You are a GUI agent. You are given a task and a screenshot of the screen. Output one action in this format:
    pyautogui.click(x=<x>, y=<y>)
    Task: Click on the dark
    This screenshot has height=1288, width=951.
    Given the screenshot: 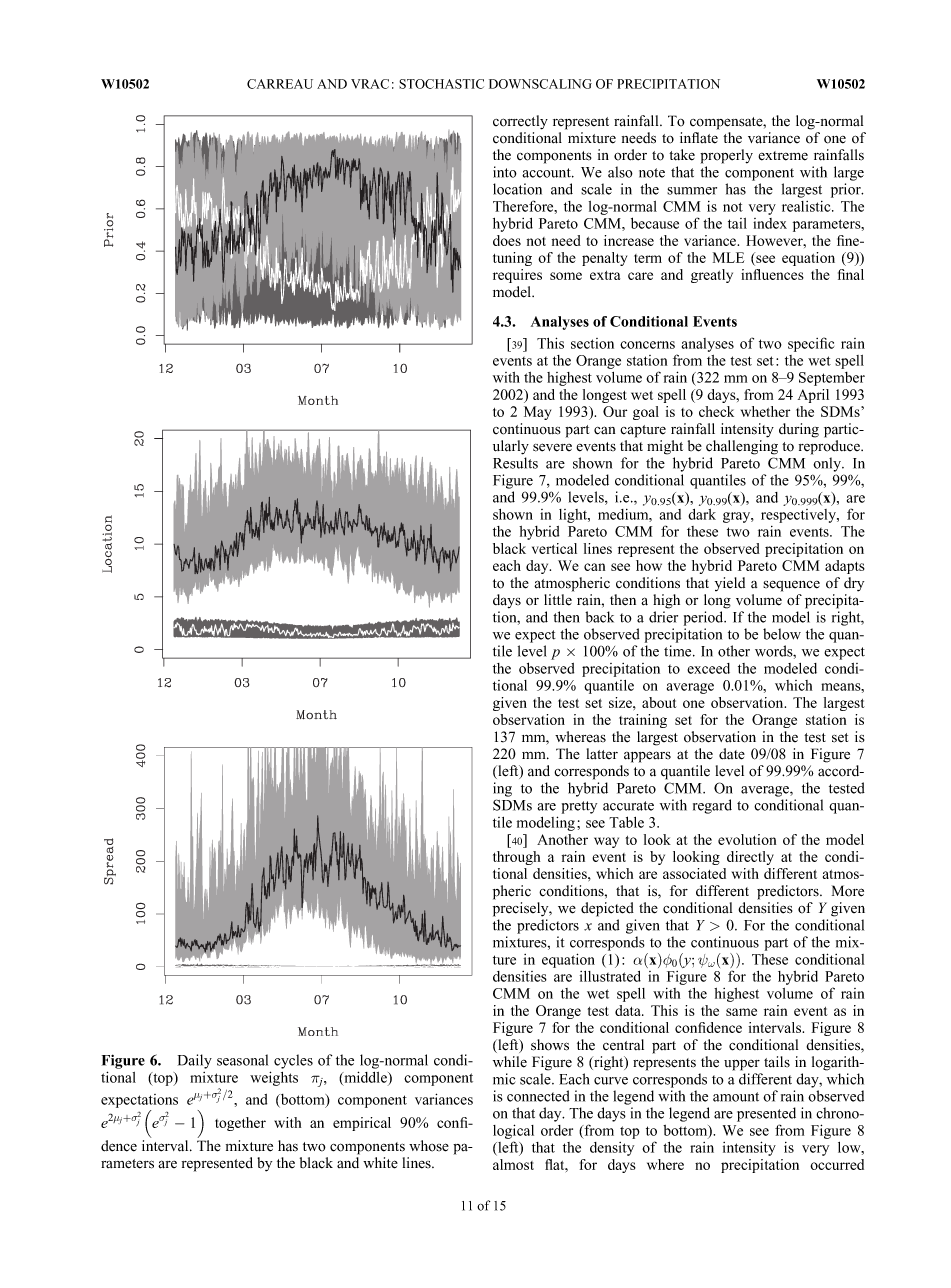 What is the action you would take?
    pyautogui.click(x=702, y=514)
